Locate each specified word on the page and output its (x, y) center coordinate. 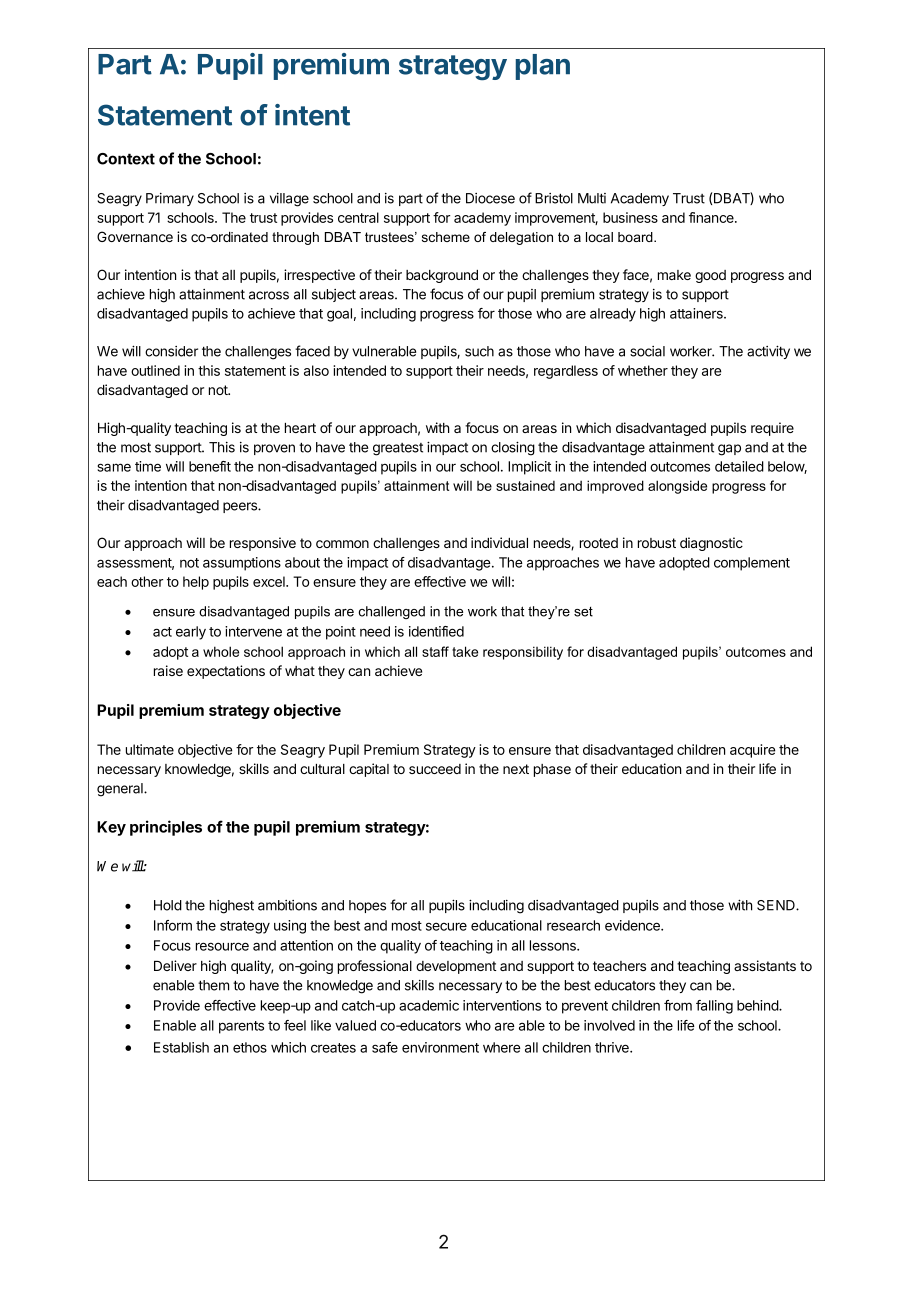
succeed (435, 769)
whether (643, 370)
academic (429, 1005)
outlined (155, 370)
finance (712, 217)
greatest (398, 449)
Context (126, 159)
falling (714, 1007)
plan (543, 67)
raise (168, 670)
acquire (752, 751)
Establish (181, 1047)
